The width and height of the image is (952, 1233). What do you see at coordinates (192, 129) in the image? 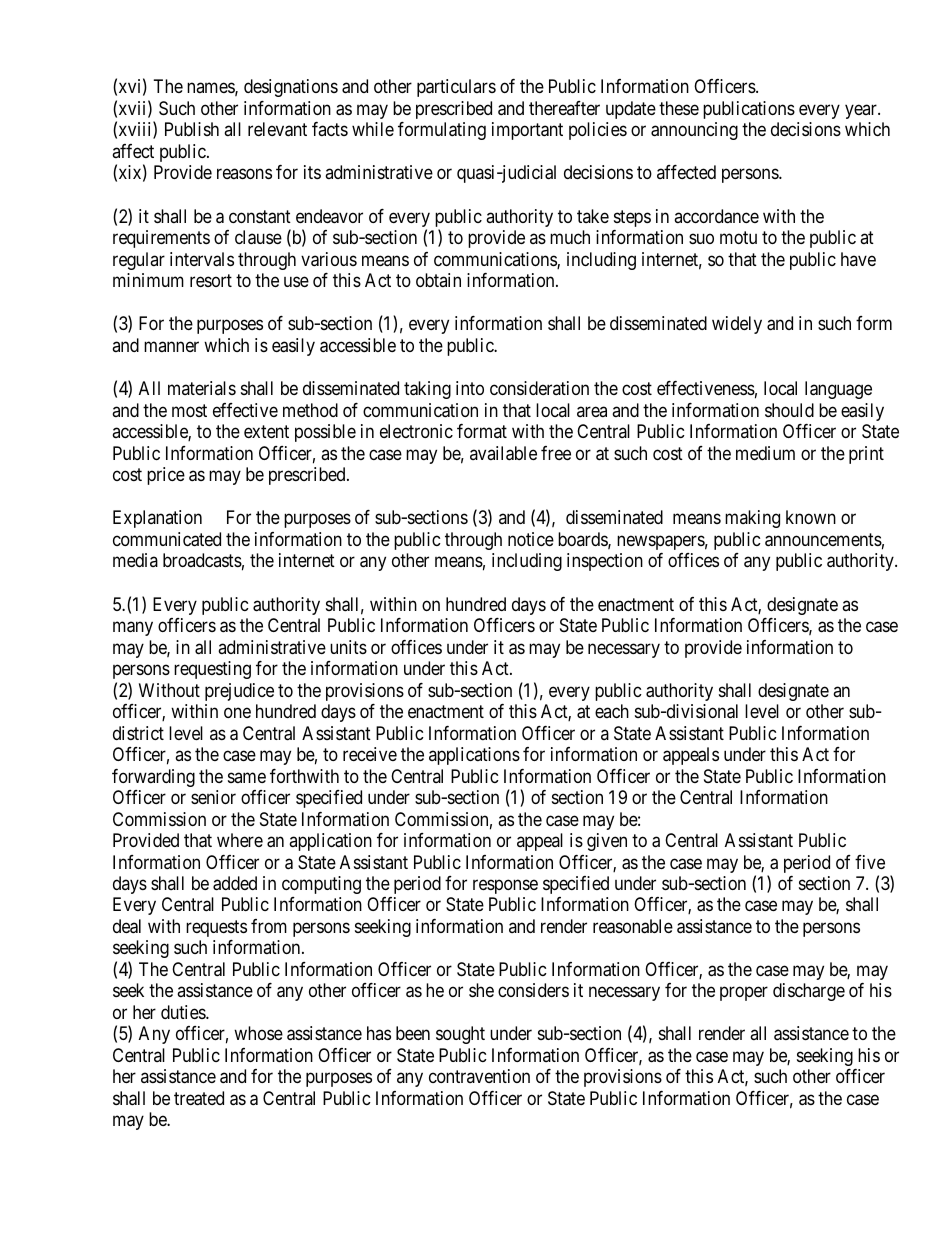
I see `Publish` at bounding box center [192, 129].
